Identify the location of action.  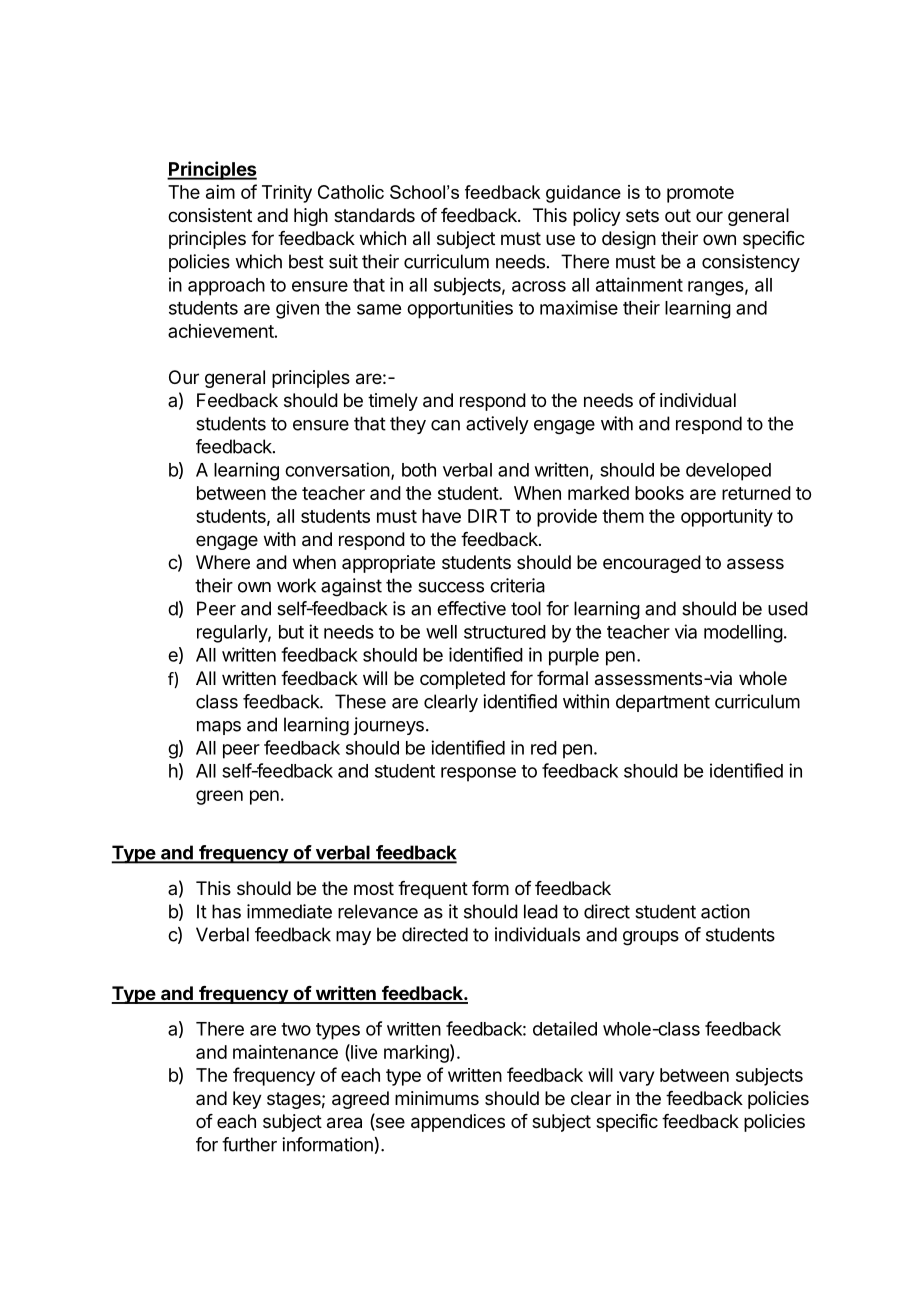
(725, 911).
